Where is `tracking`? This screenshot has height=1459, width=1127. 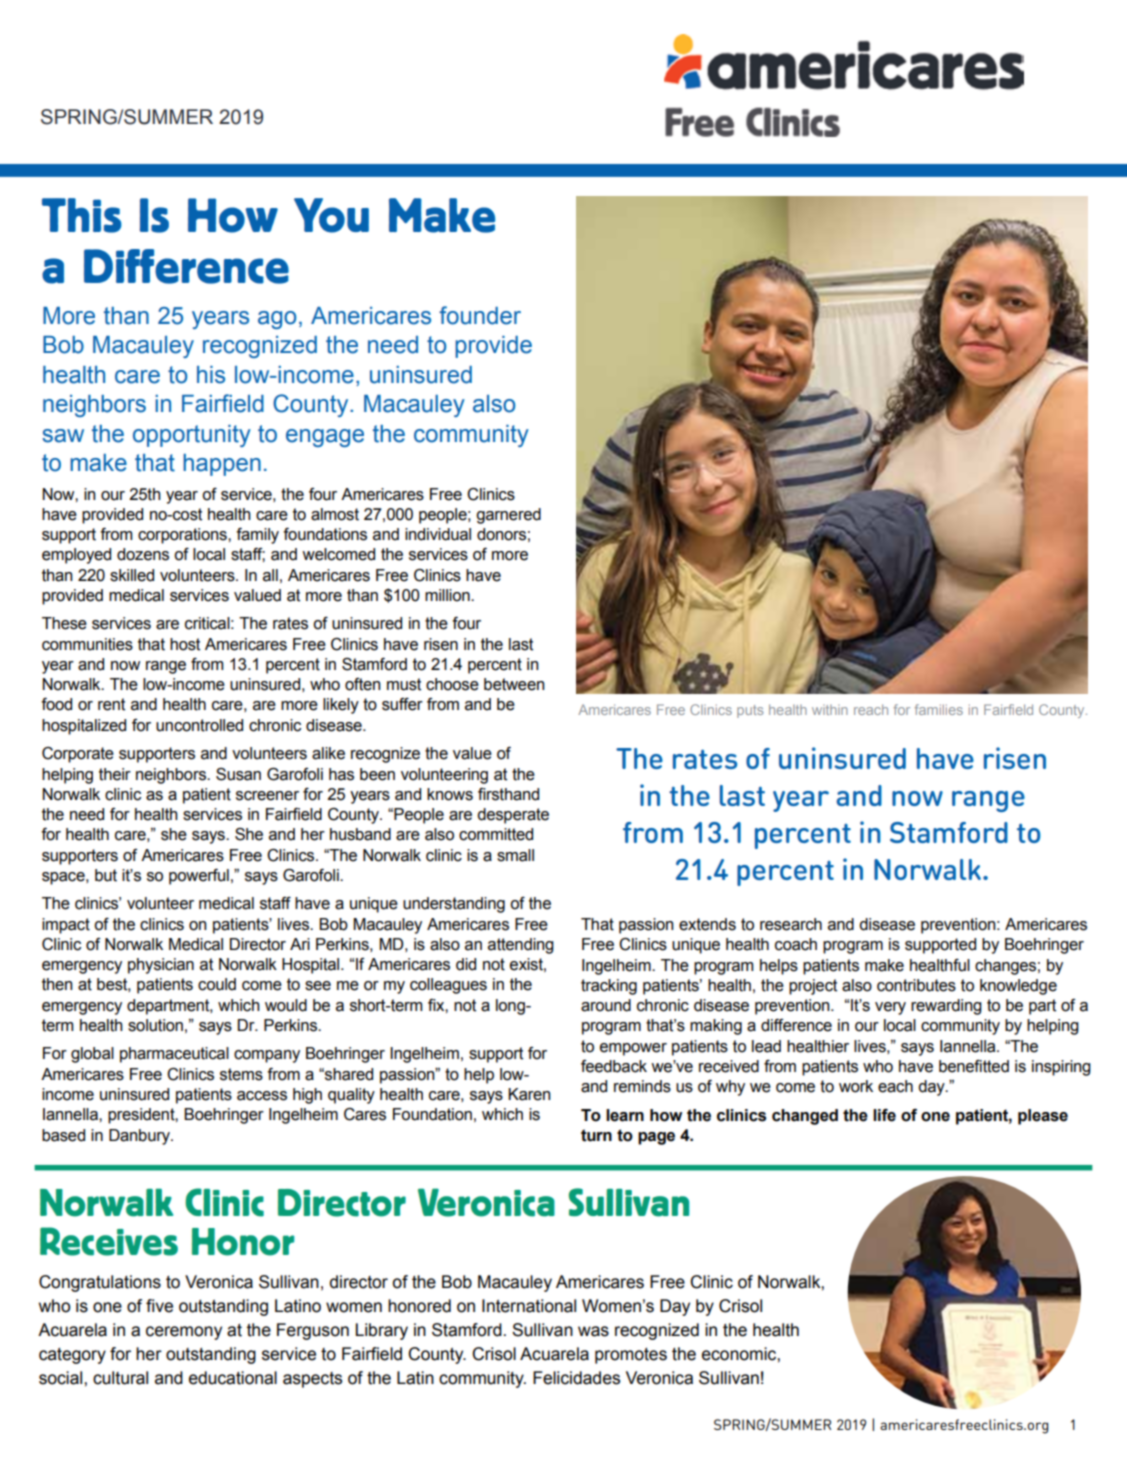 tracking is located at coordinates (609, 987).
